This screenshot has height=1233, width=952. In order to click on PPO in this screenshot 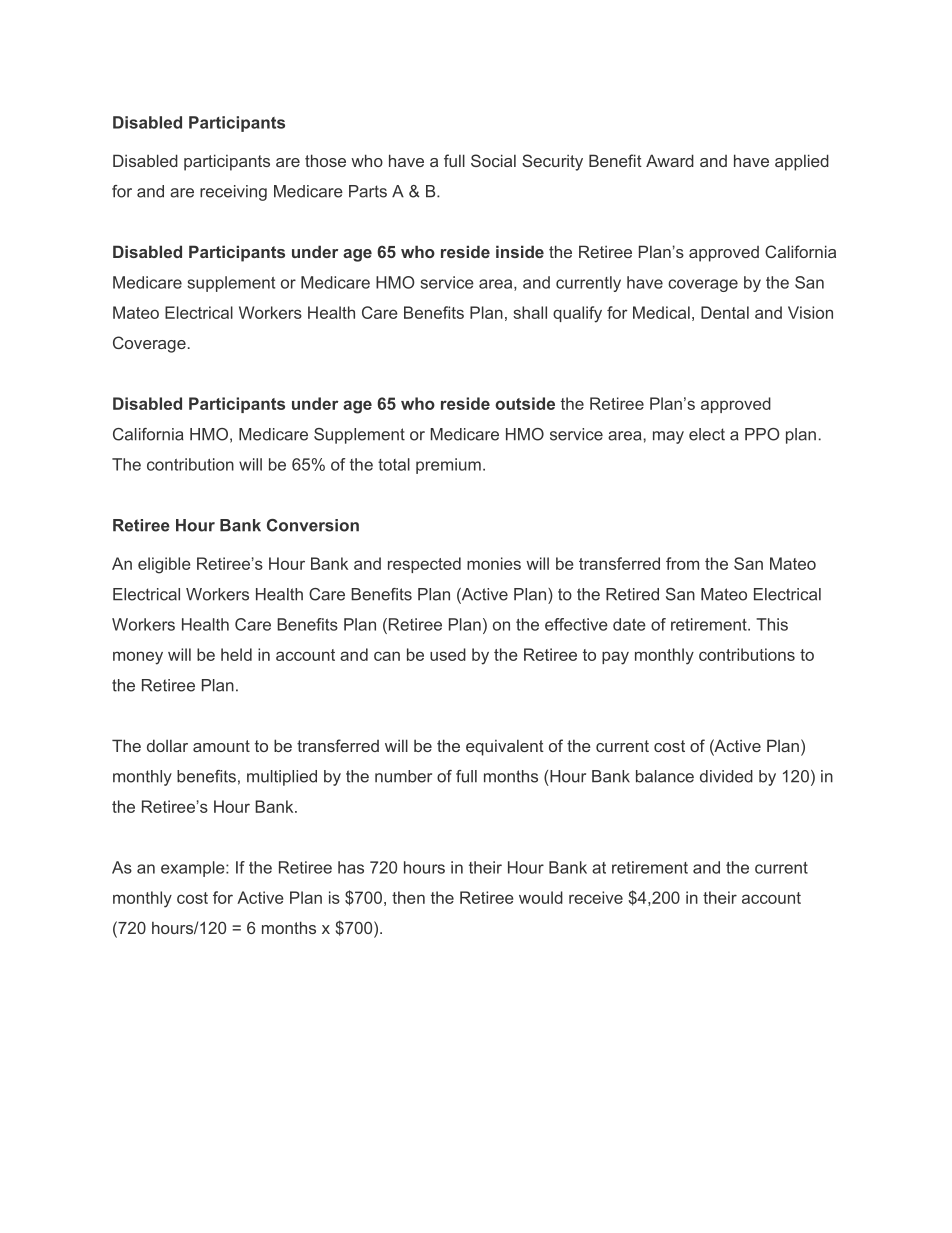, I will do `click(762, 434)`.
